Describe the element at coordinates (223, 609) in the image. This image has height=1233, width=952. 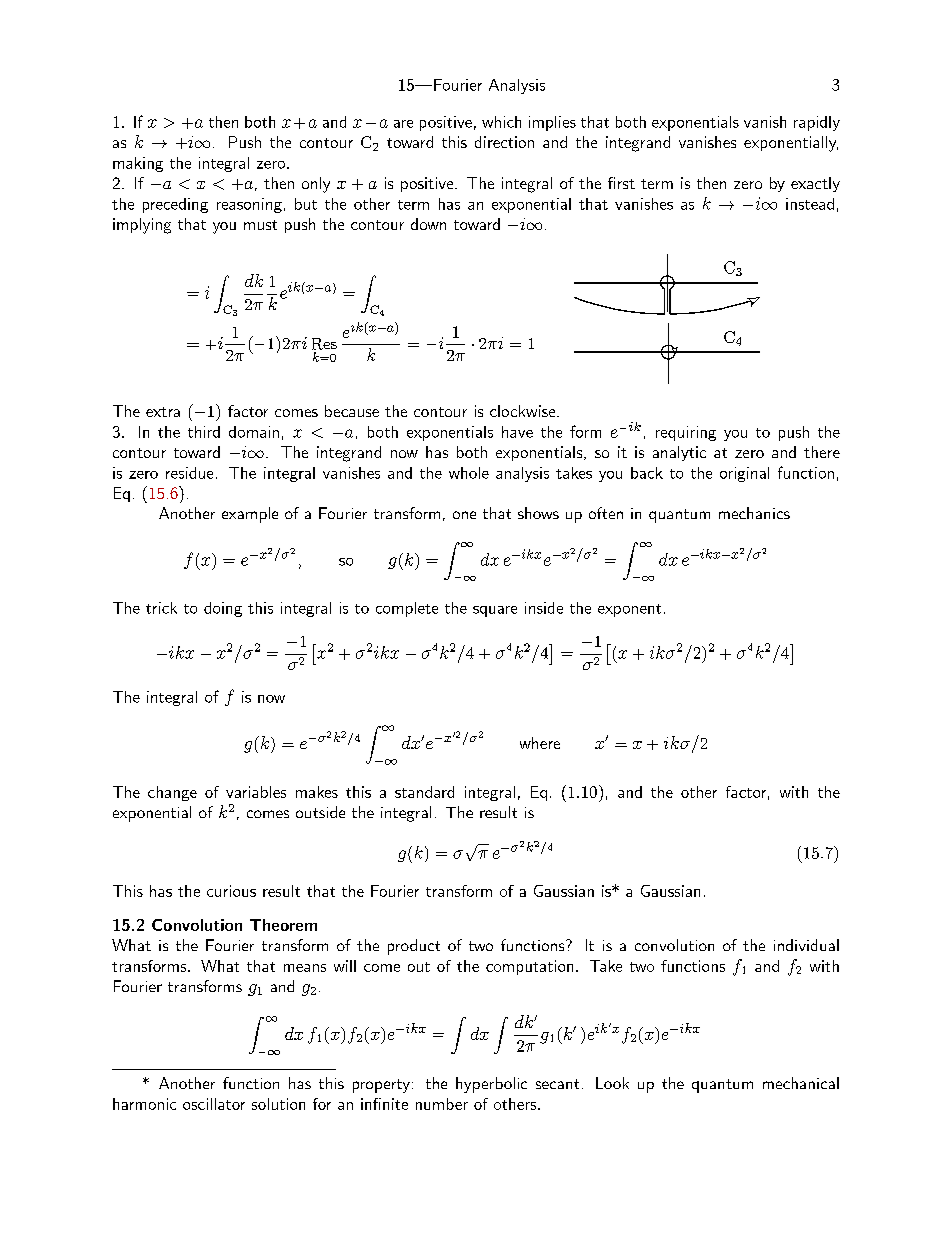
I see `doing` at that location.
